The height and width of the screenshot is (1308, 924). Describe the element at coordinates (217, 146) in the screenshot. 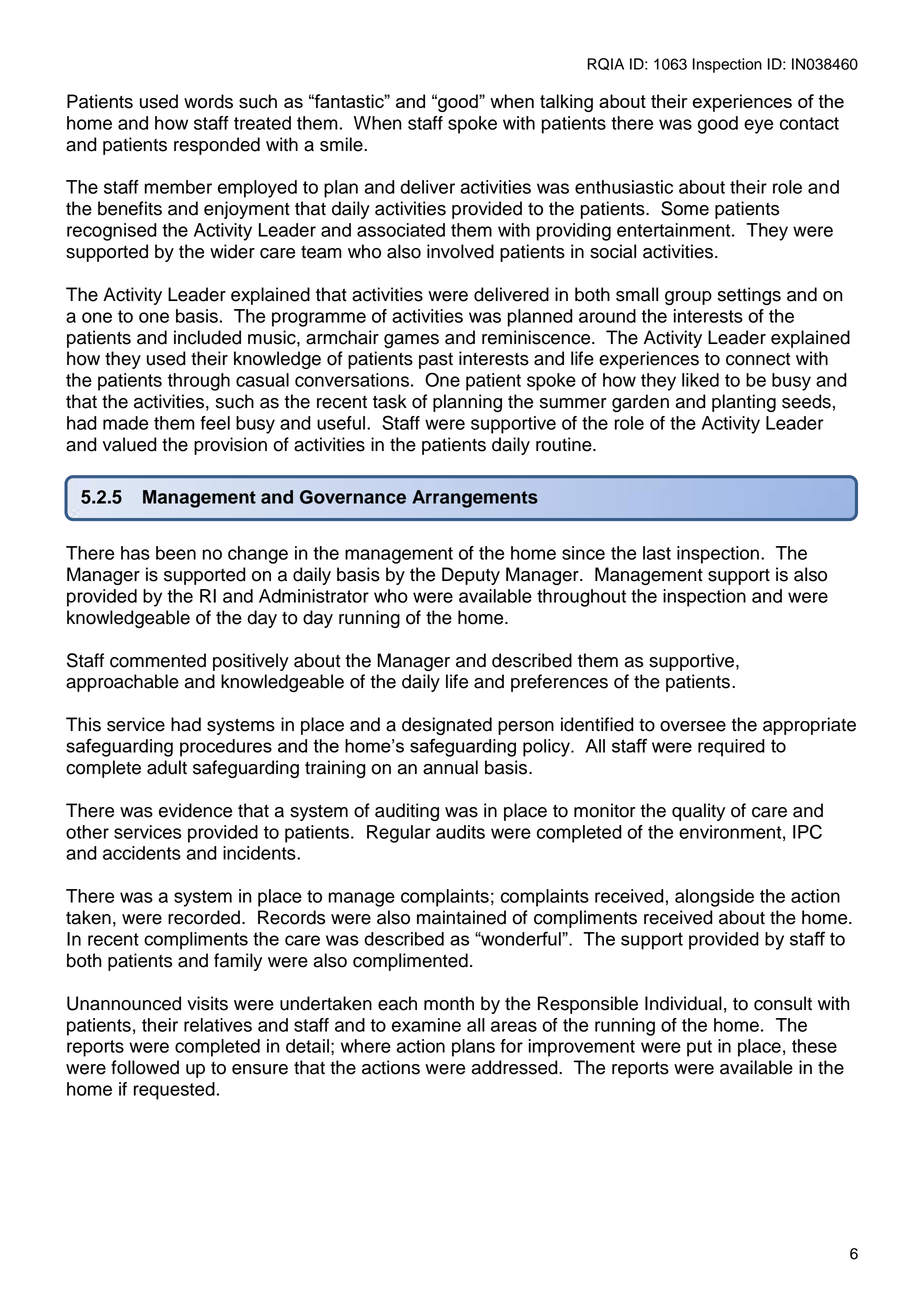

I see `responded` at that location.
